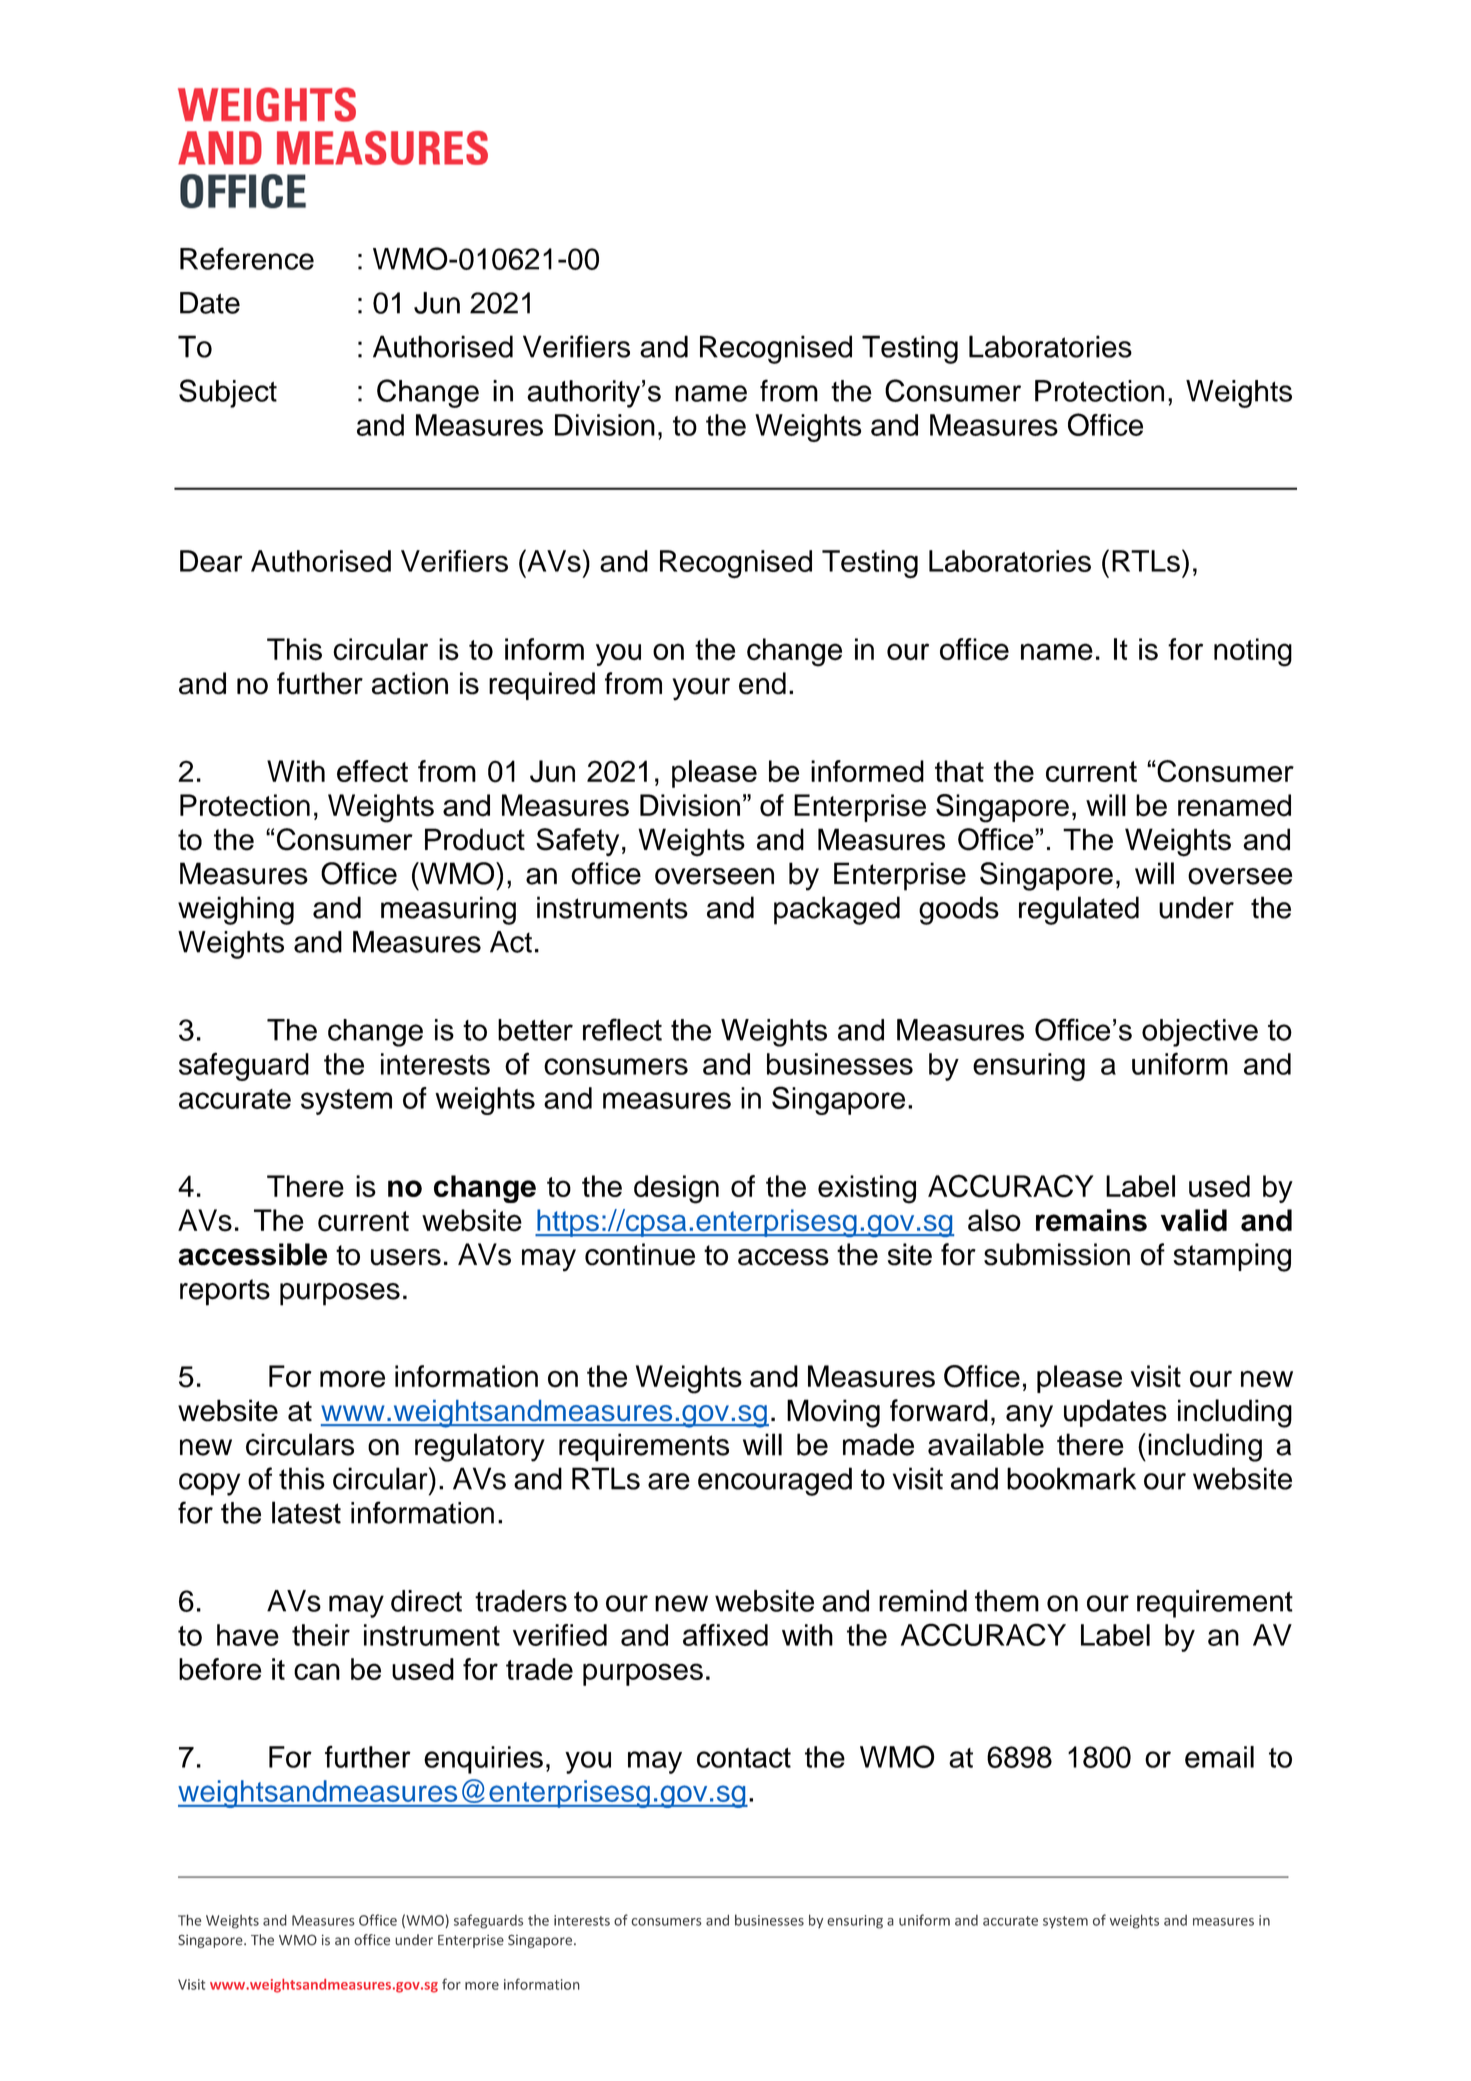  What do you see at coordinates (762, 683) in the document?
I see `end` at bounding box center [762, 683].
